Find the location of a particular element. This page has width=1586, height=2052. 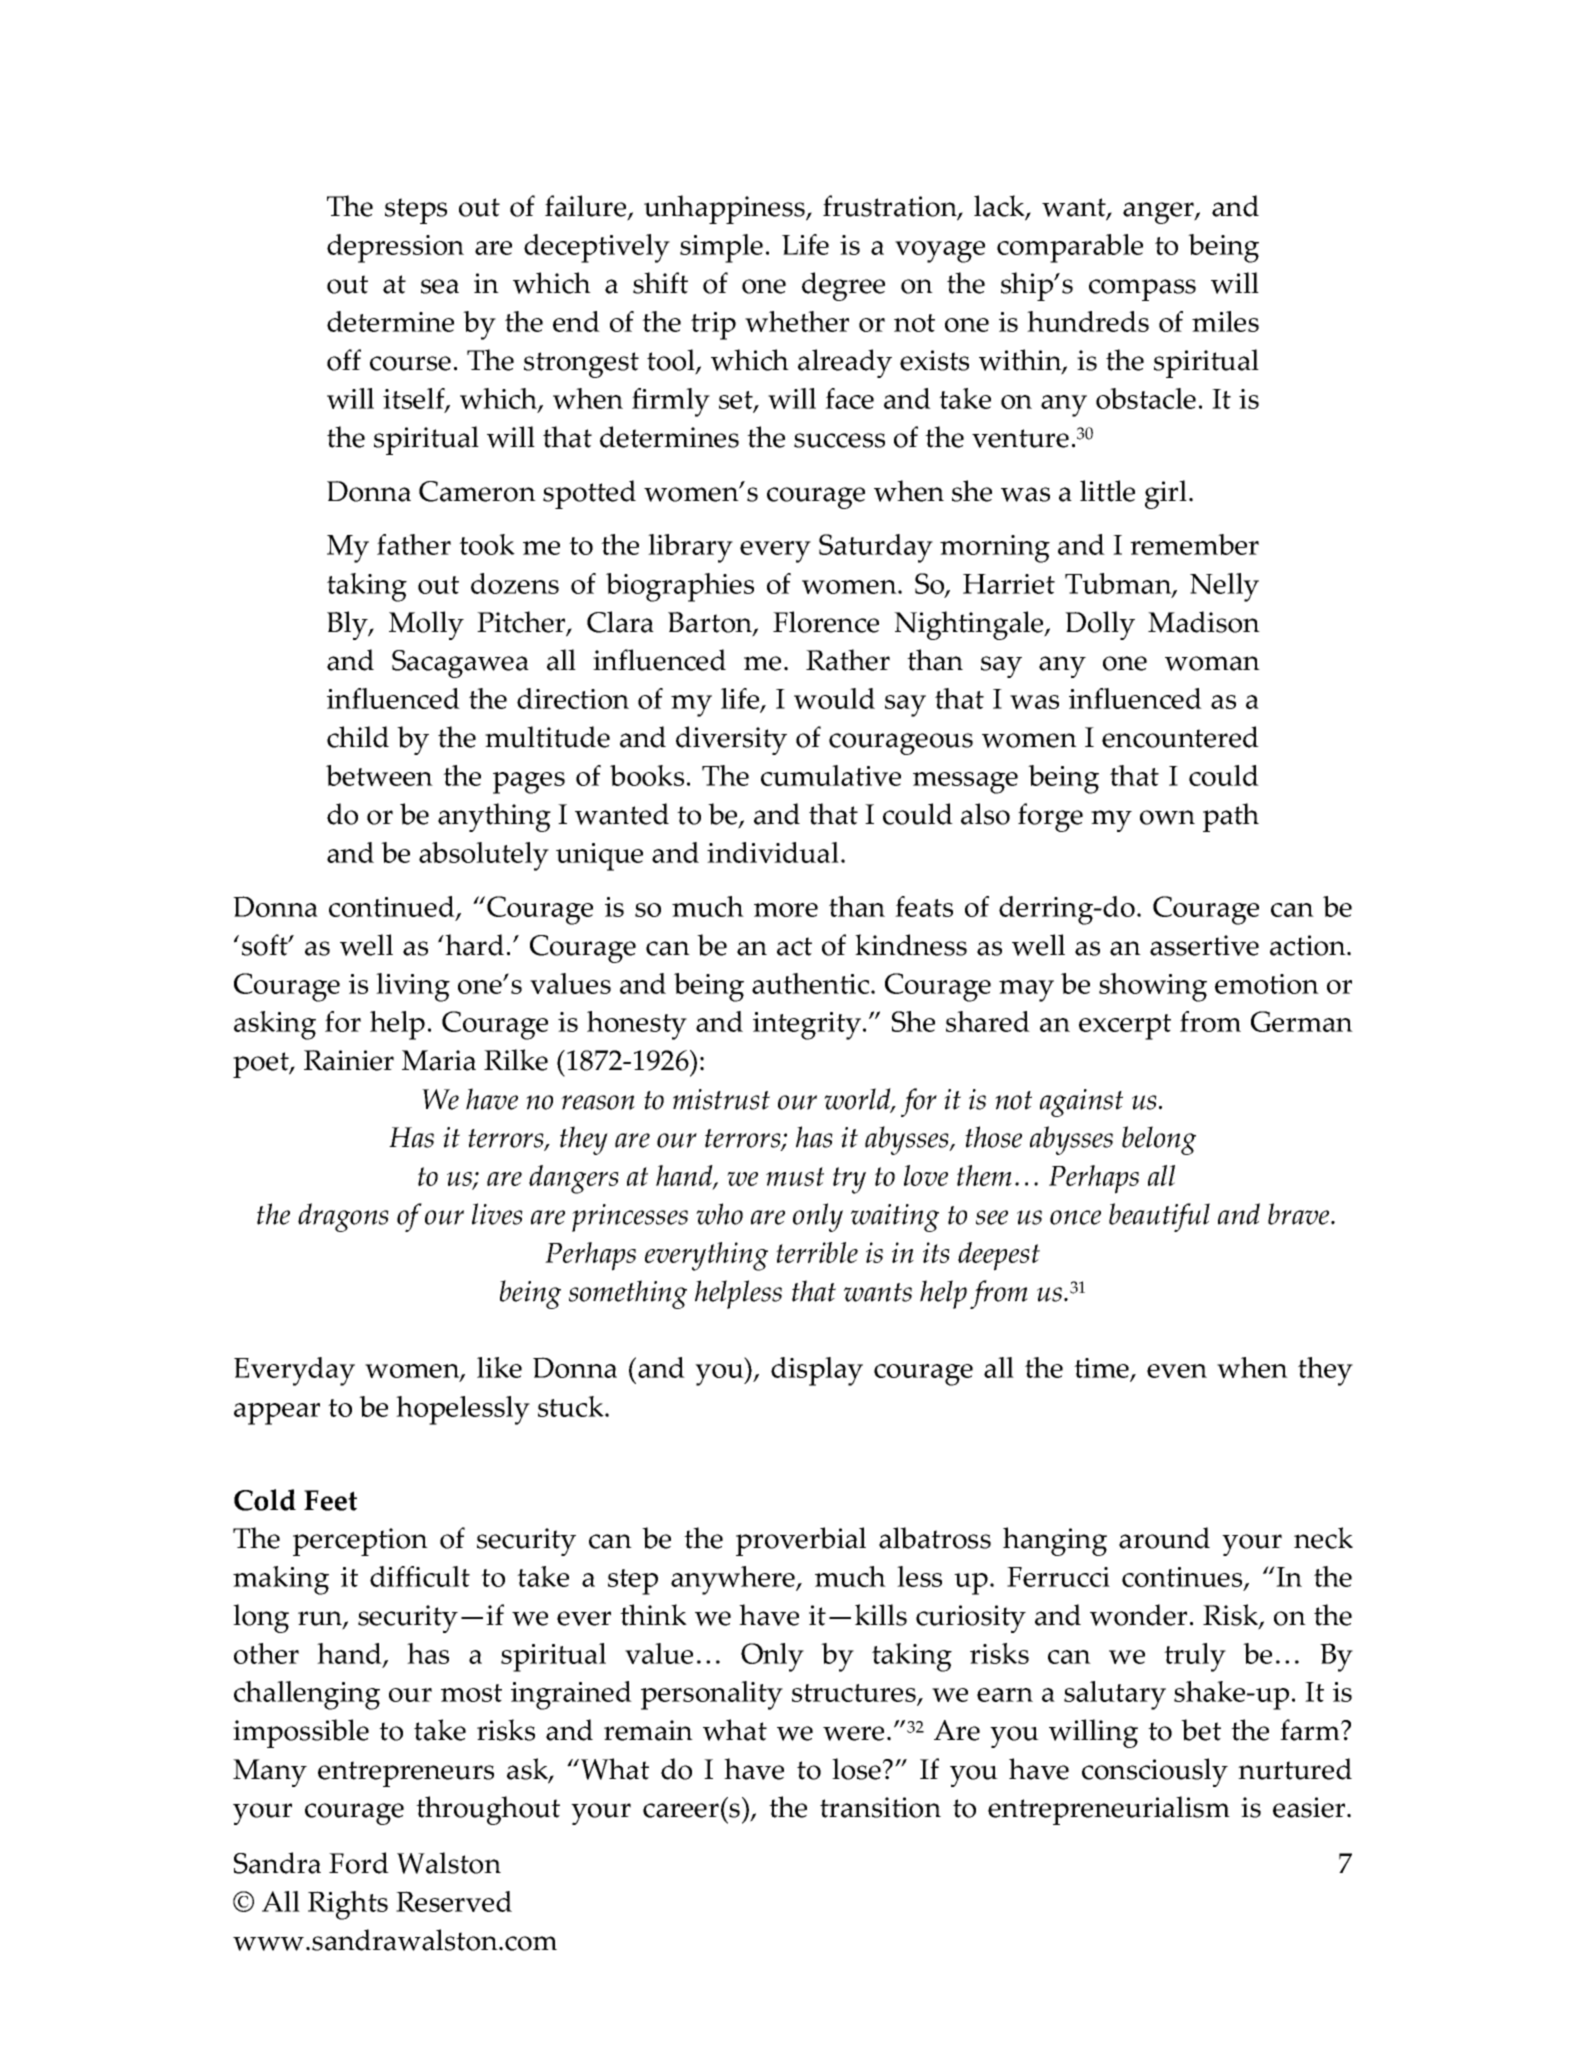

transition is located at coordinates (880, 1807).
